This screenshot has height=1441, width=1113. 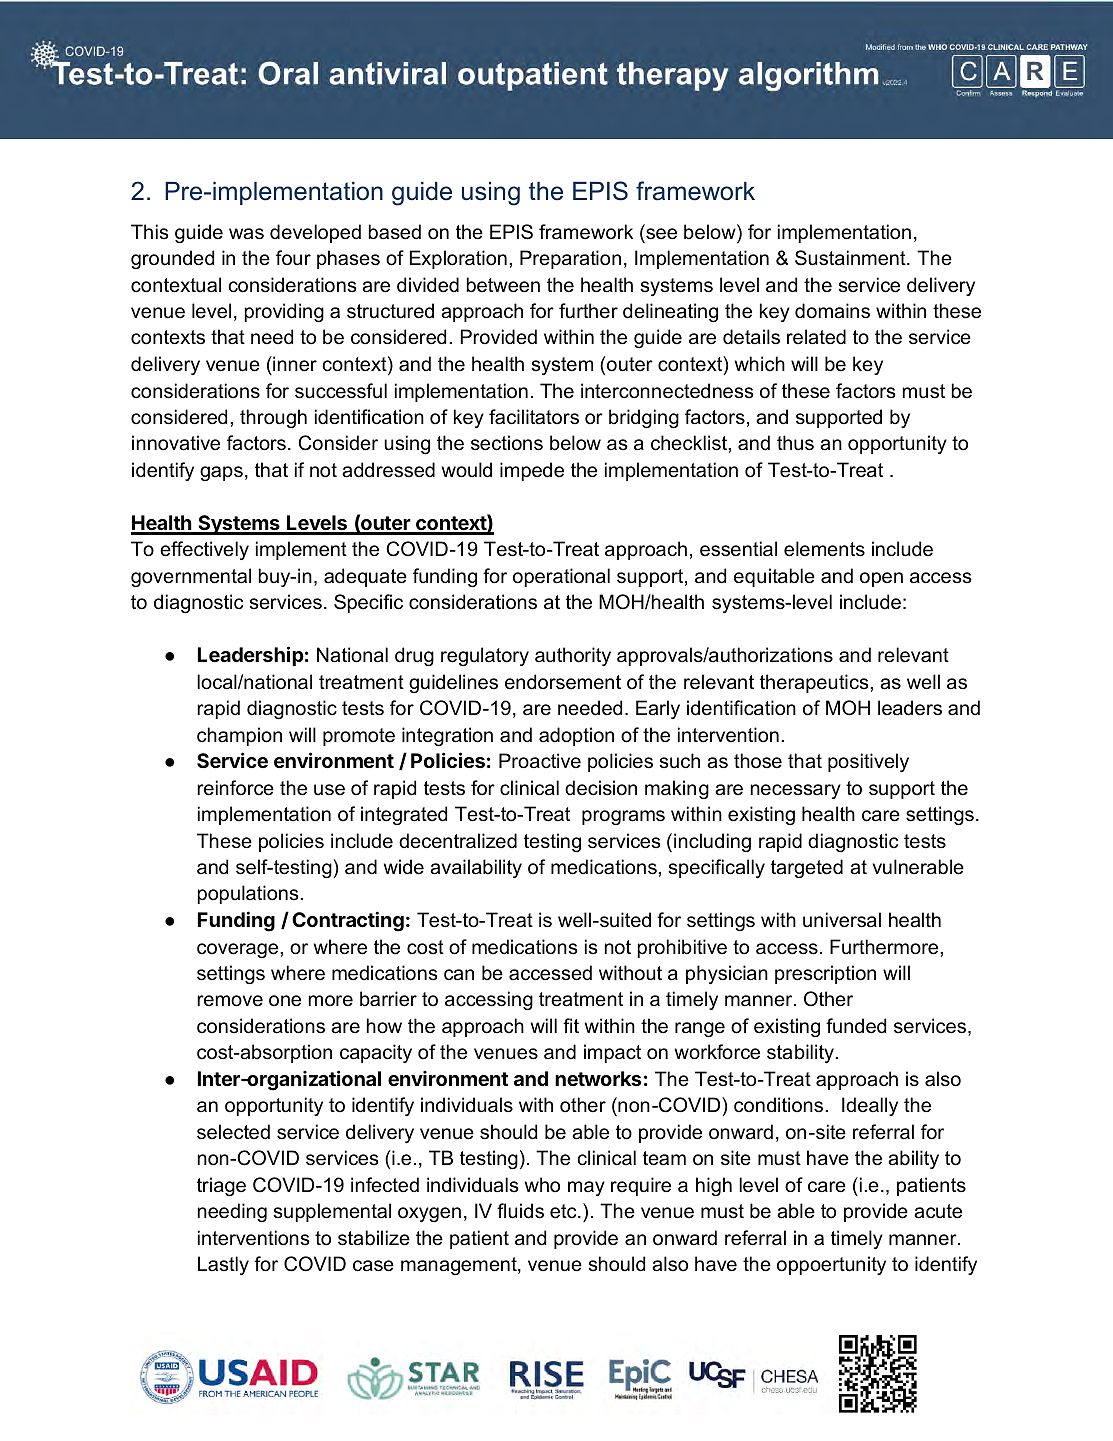 I want to click on universal, so click(x=842, y=920).
